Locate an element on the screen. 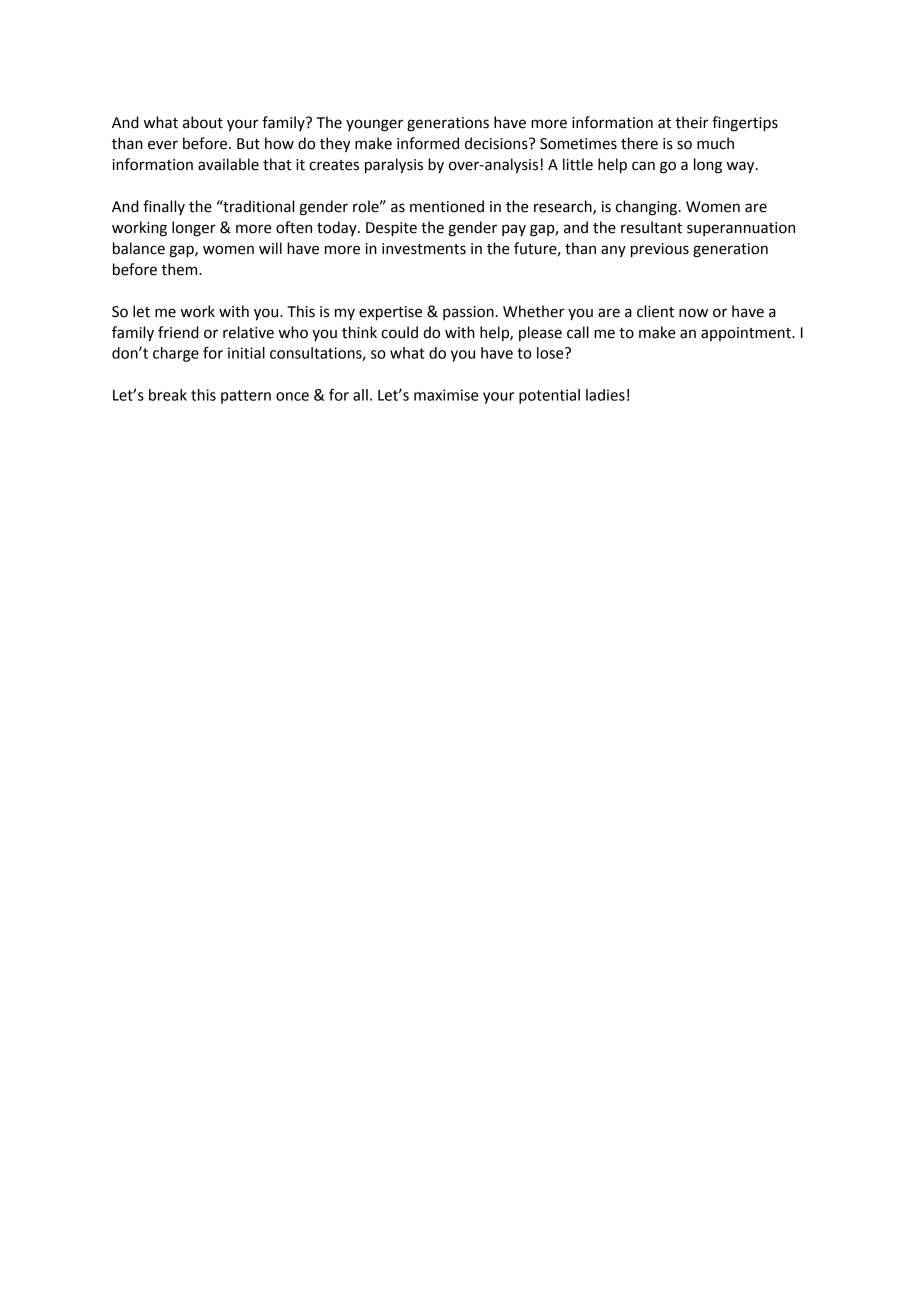 Image resolution: width=924 pixels, height=1308 pixels. client is located at coordinates (655, 311).
